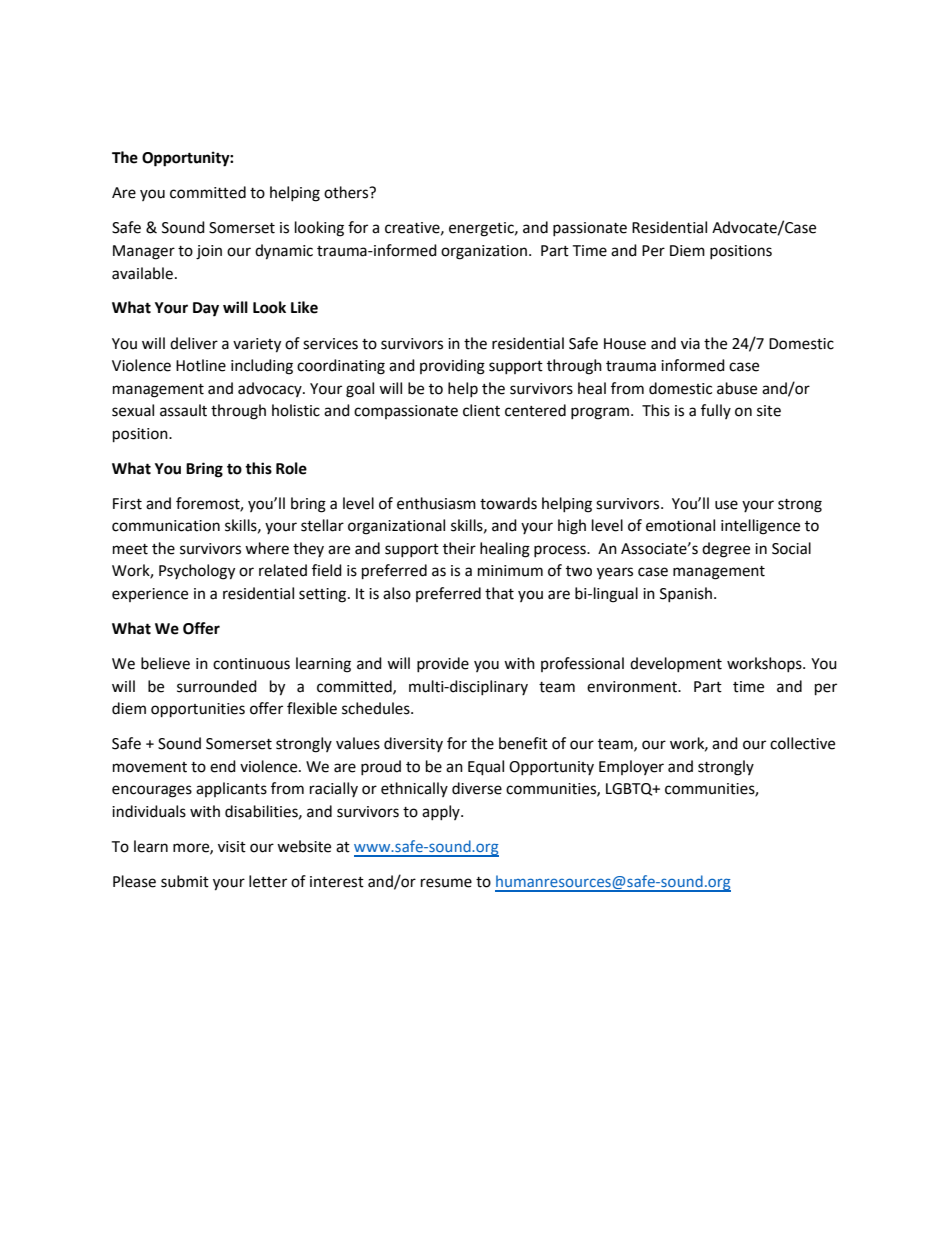 This page has height=1233, width=952. What do you see at coordinates (690, 344) in the page?
I see `via` at bounding box center [690, 344].
